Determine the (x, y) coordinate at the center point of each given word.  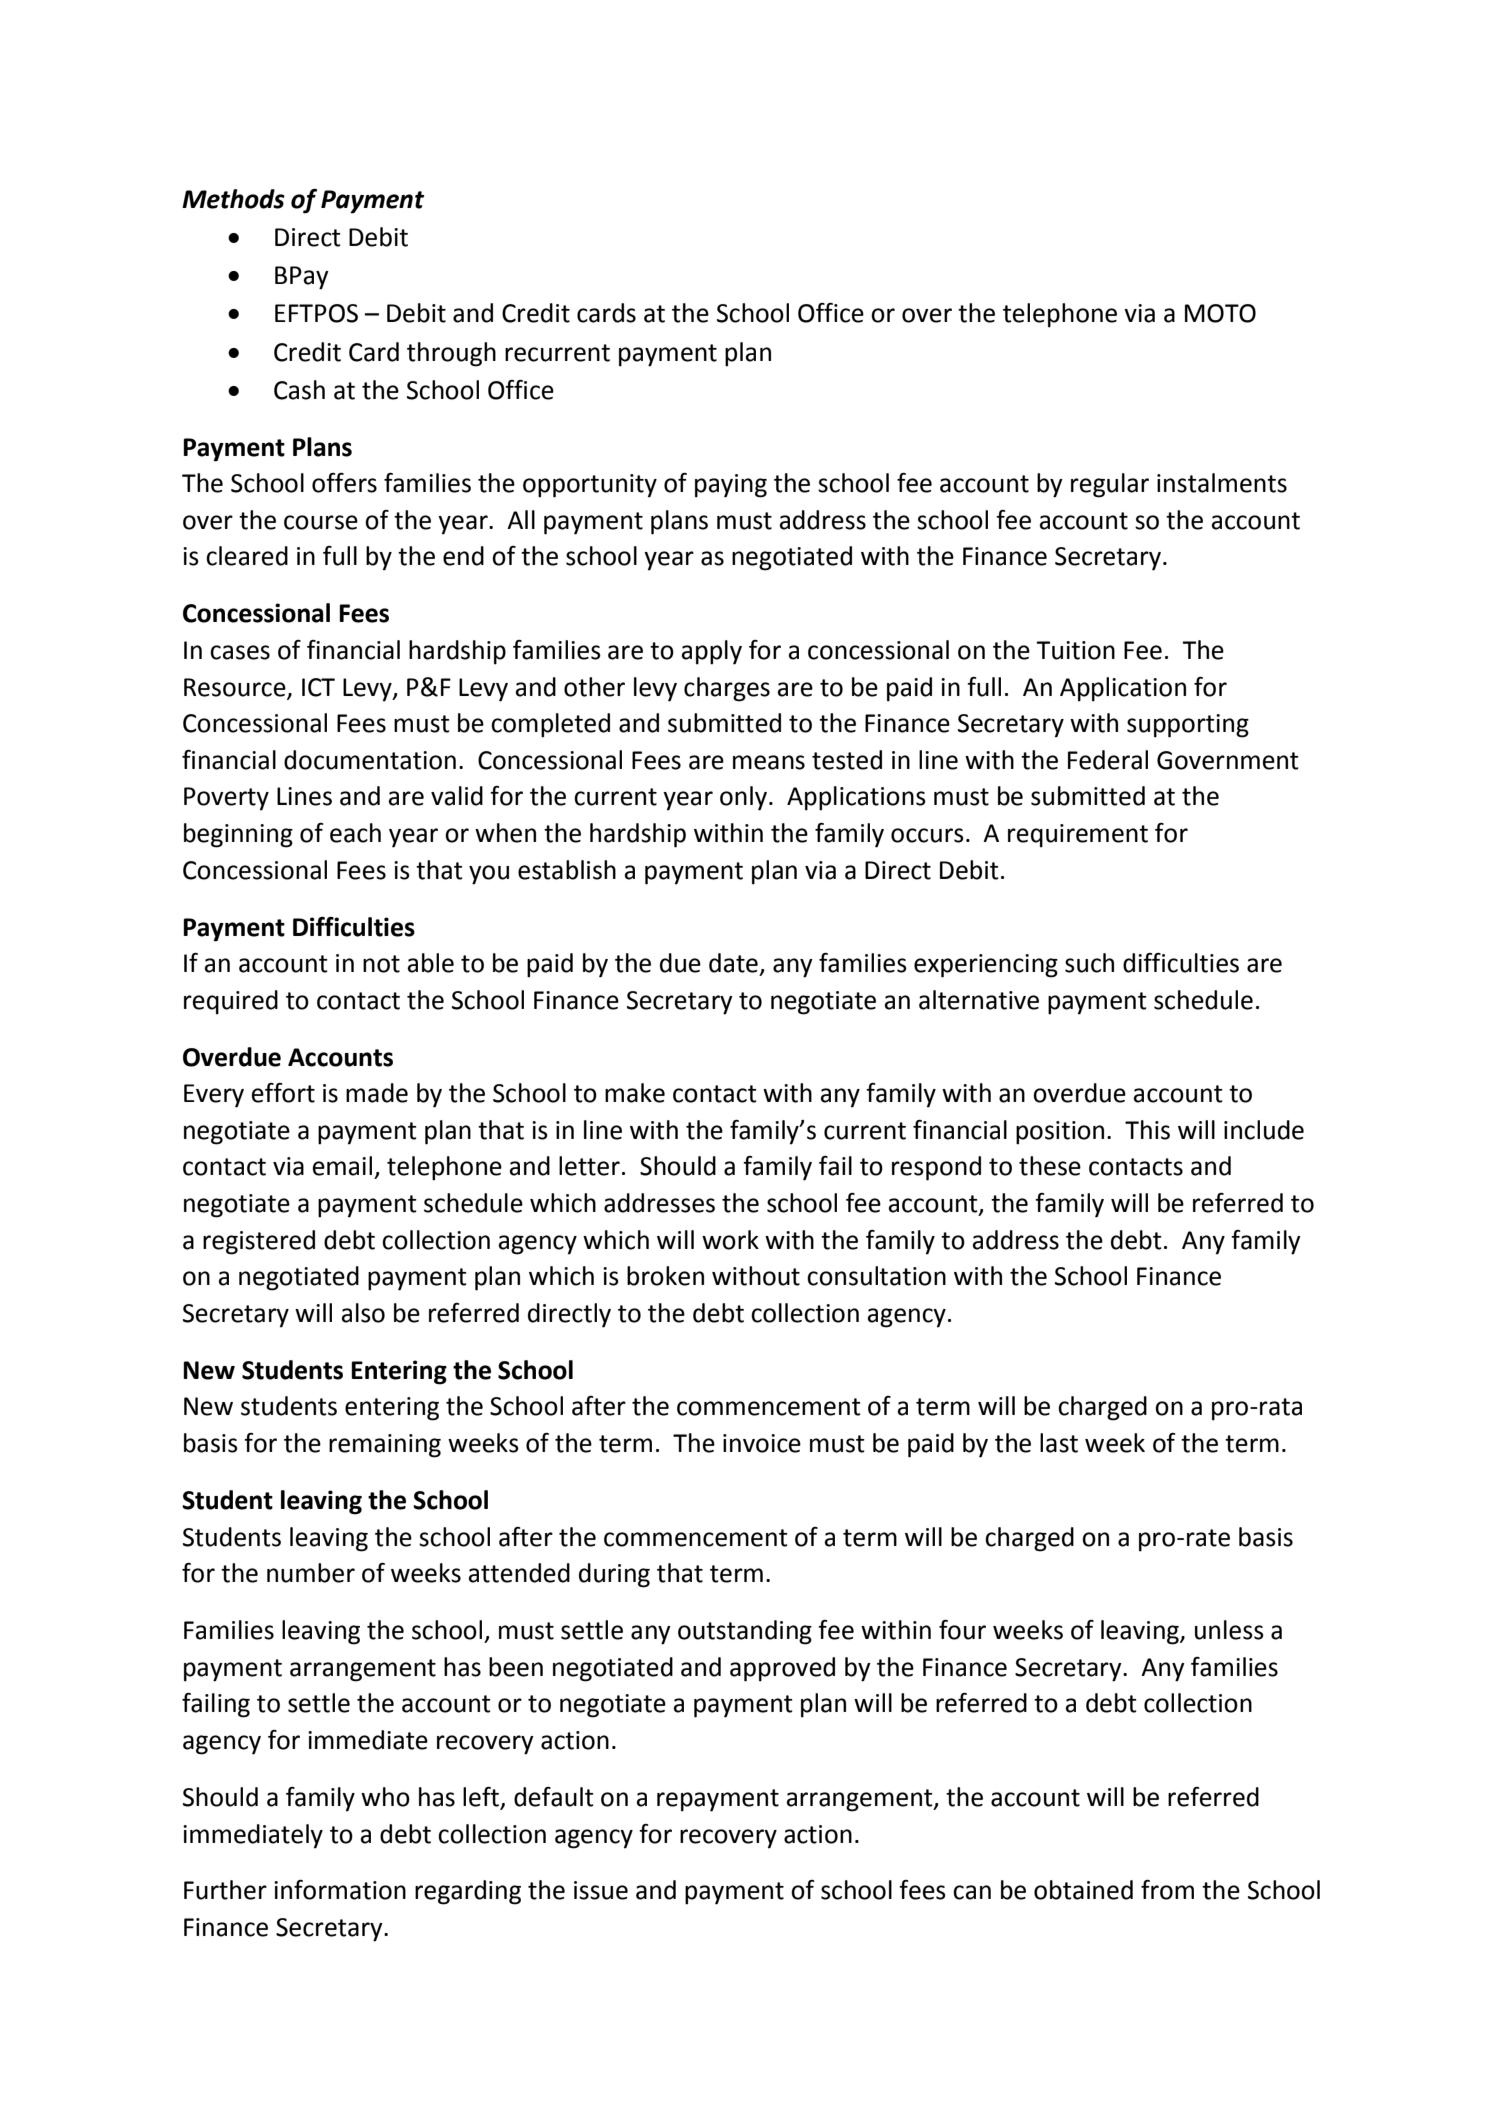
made (377, 1093)
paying (731, 486)
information (340, 1890)
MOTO (1220, 313)
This (1147, 1130)
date (733, 963)
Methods (233, 199)
